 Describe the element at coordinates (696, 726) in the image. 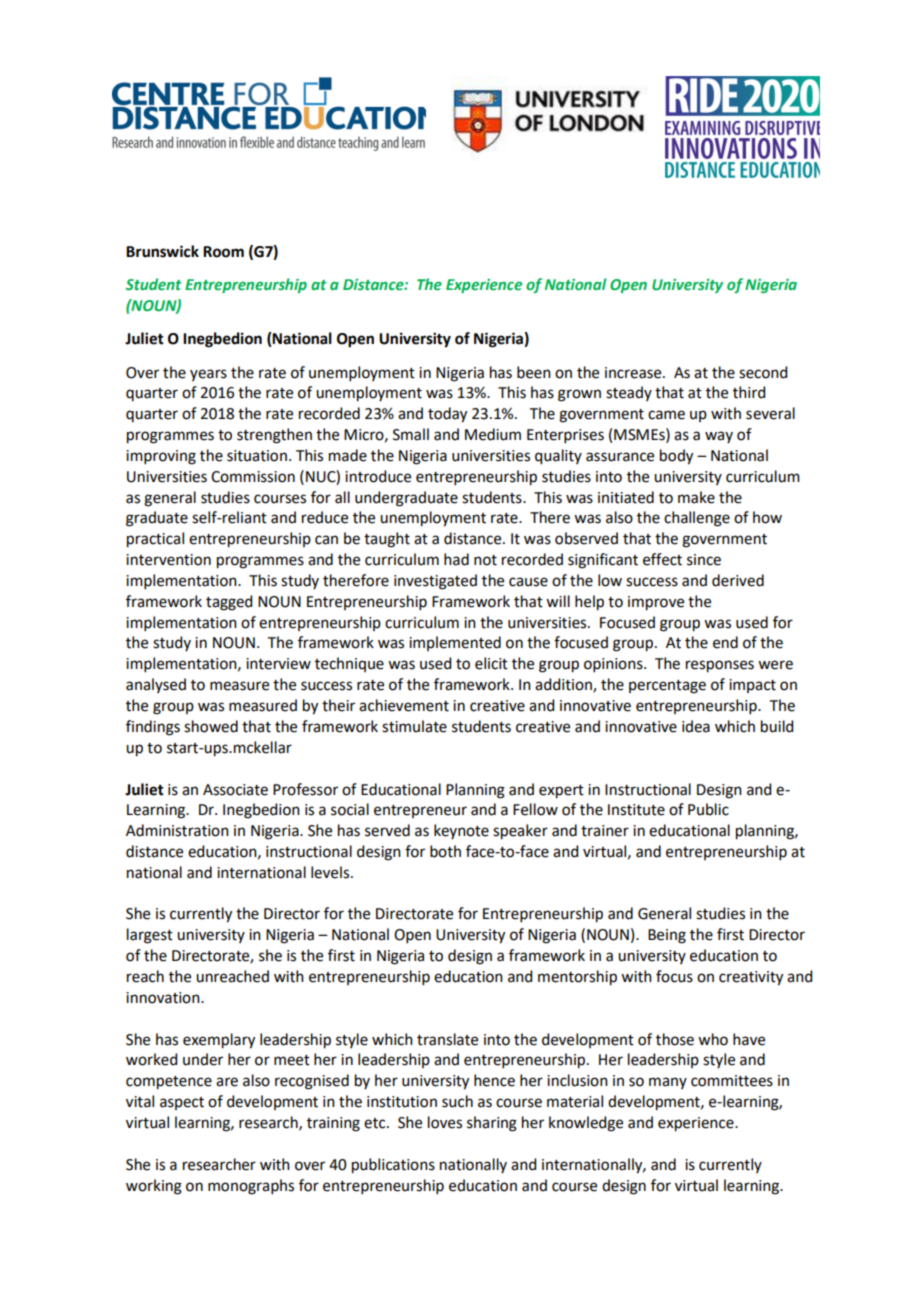

I see `idea` at that location.
